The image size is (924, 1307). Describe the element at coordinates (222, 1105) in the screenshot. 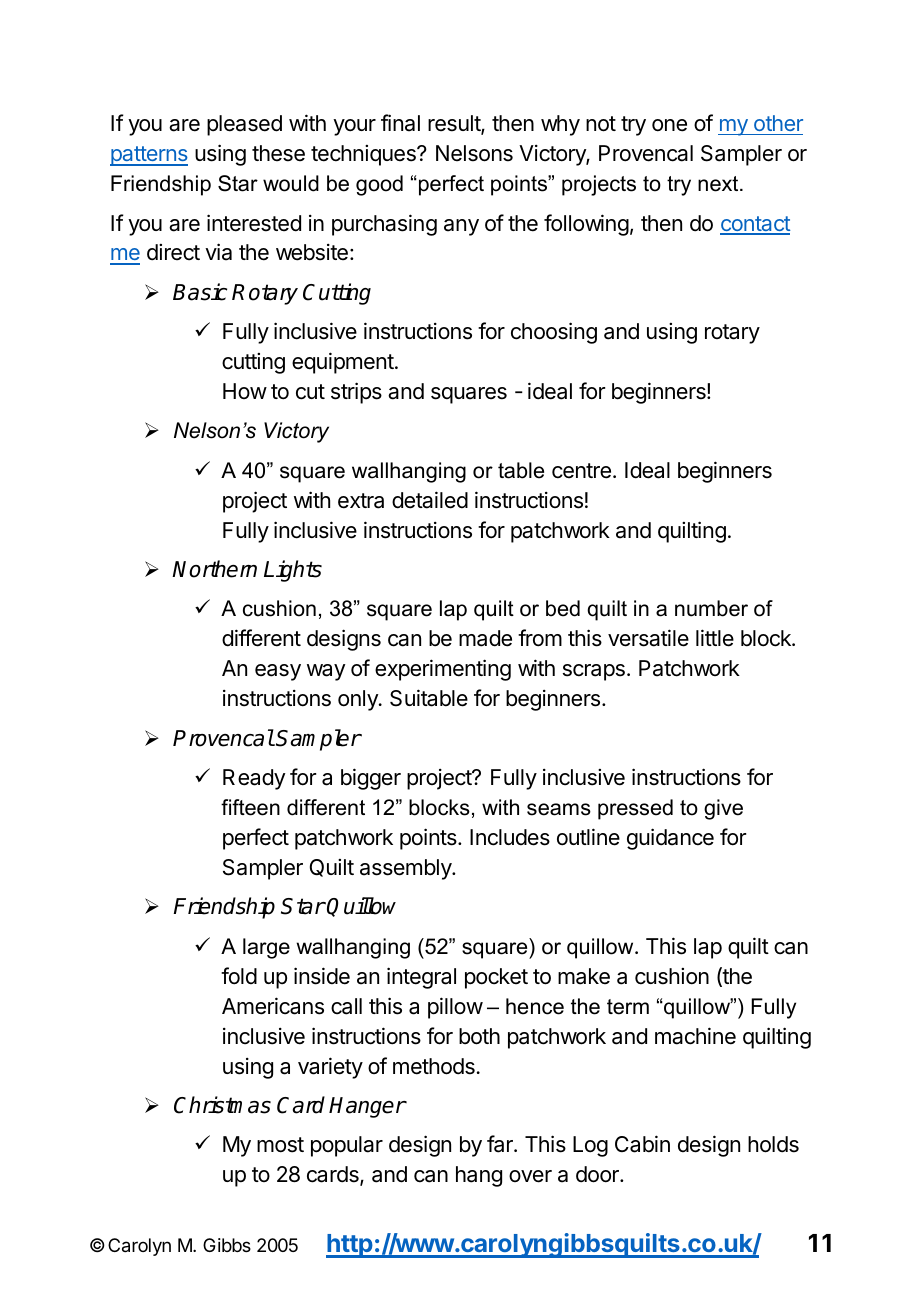

I see `Christmas` at that location.
